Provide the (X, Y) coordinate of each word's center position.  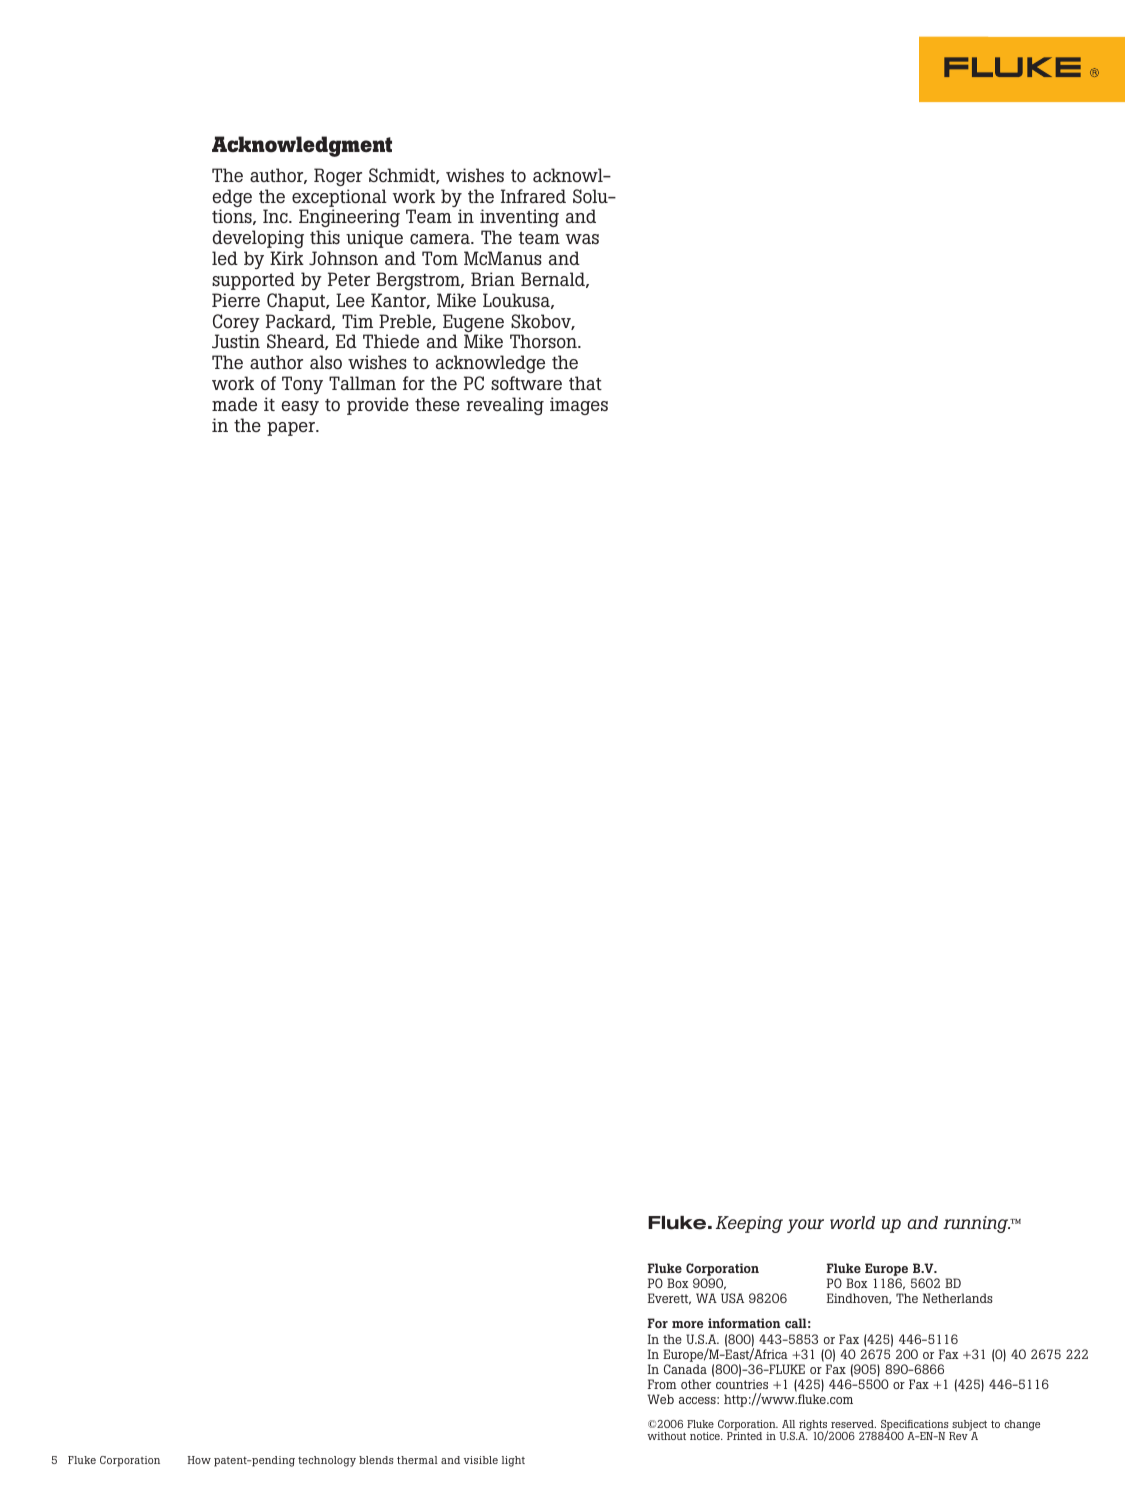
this (325, 237)
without (666, 1436)
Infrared (533, 196)
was (582, 239)
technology (327, 1461)
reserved (853, 1424)
